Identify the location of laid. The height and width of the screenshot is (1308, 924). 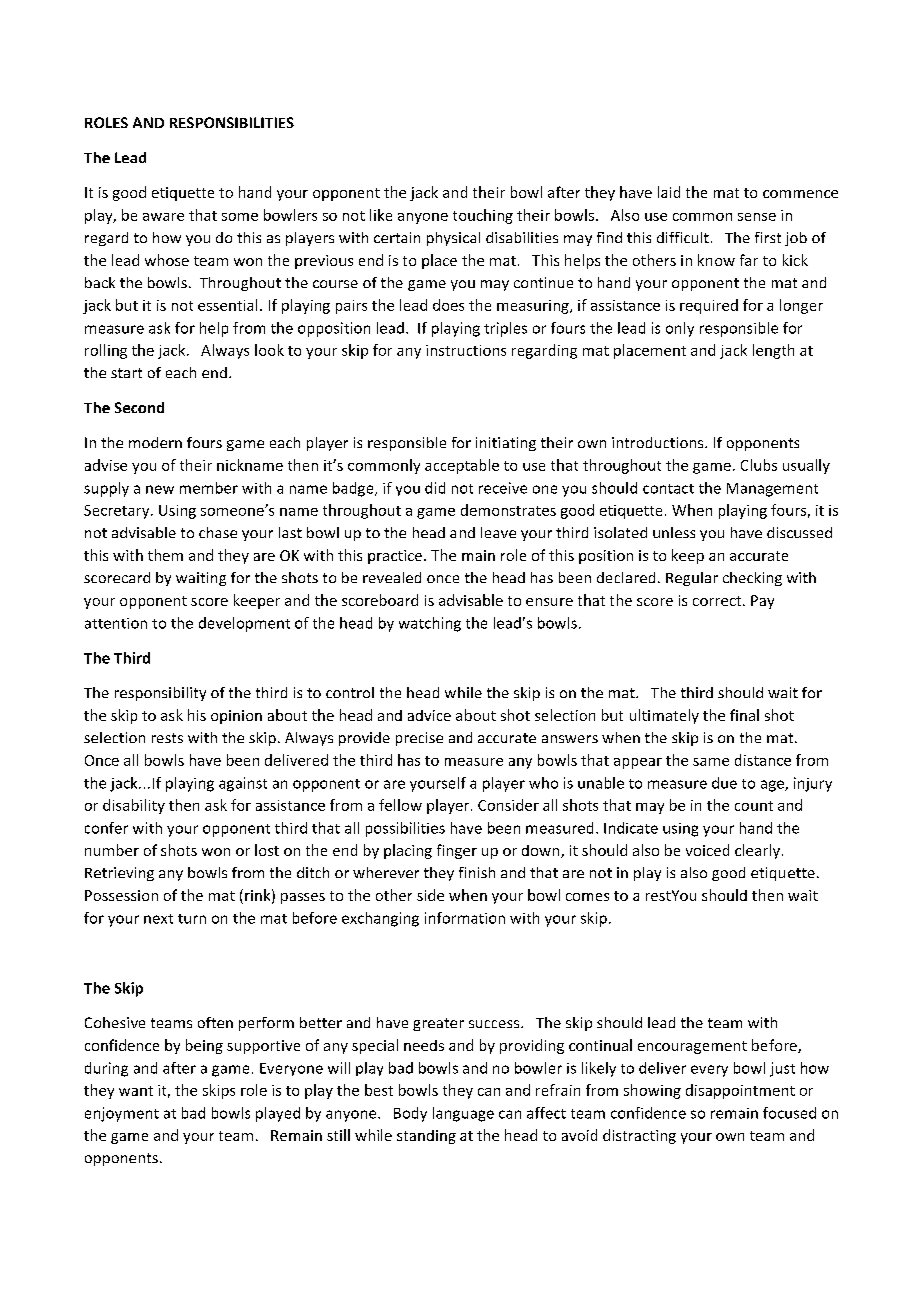
(669, 192).
